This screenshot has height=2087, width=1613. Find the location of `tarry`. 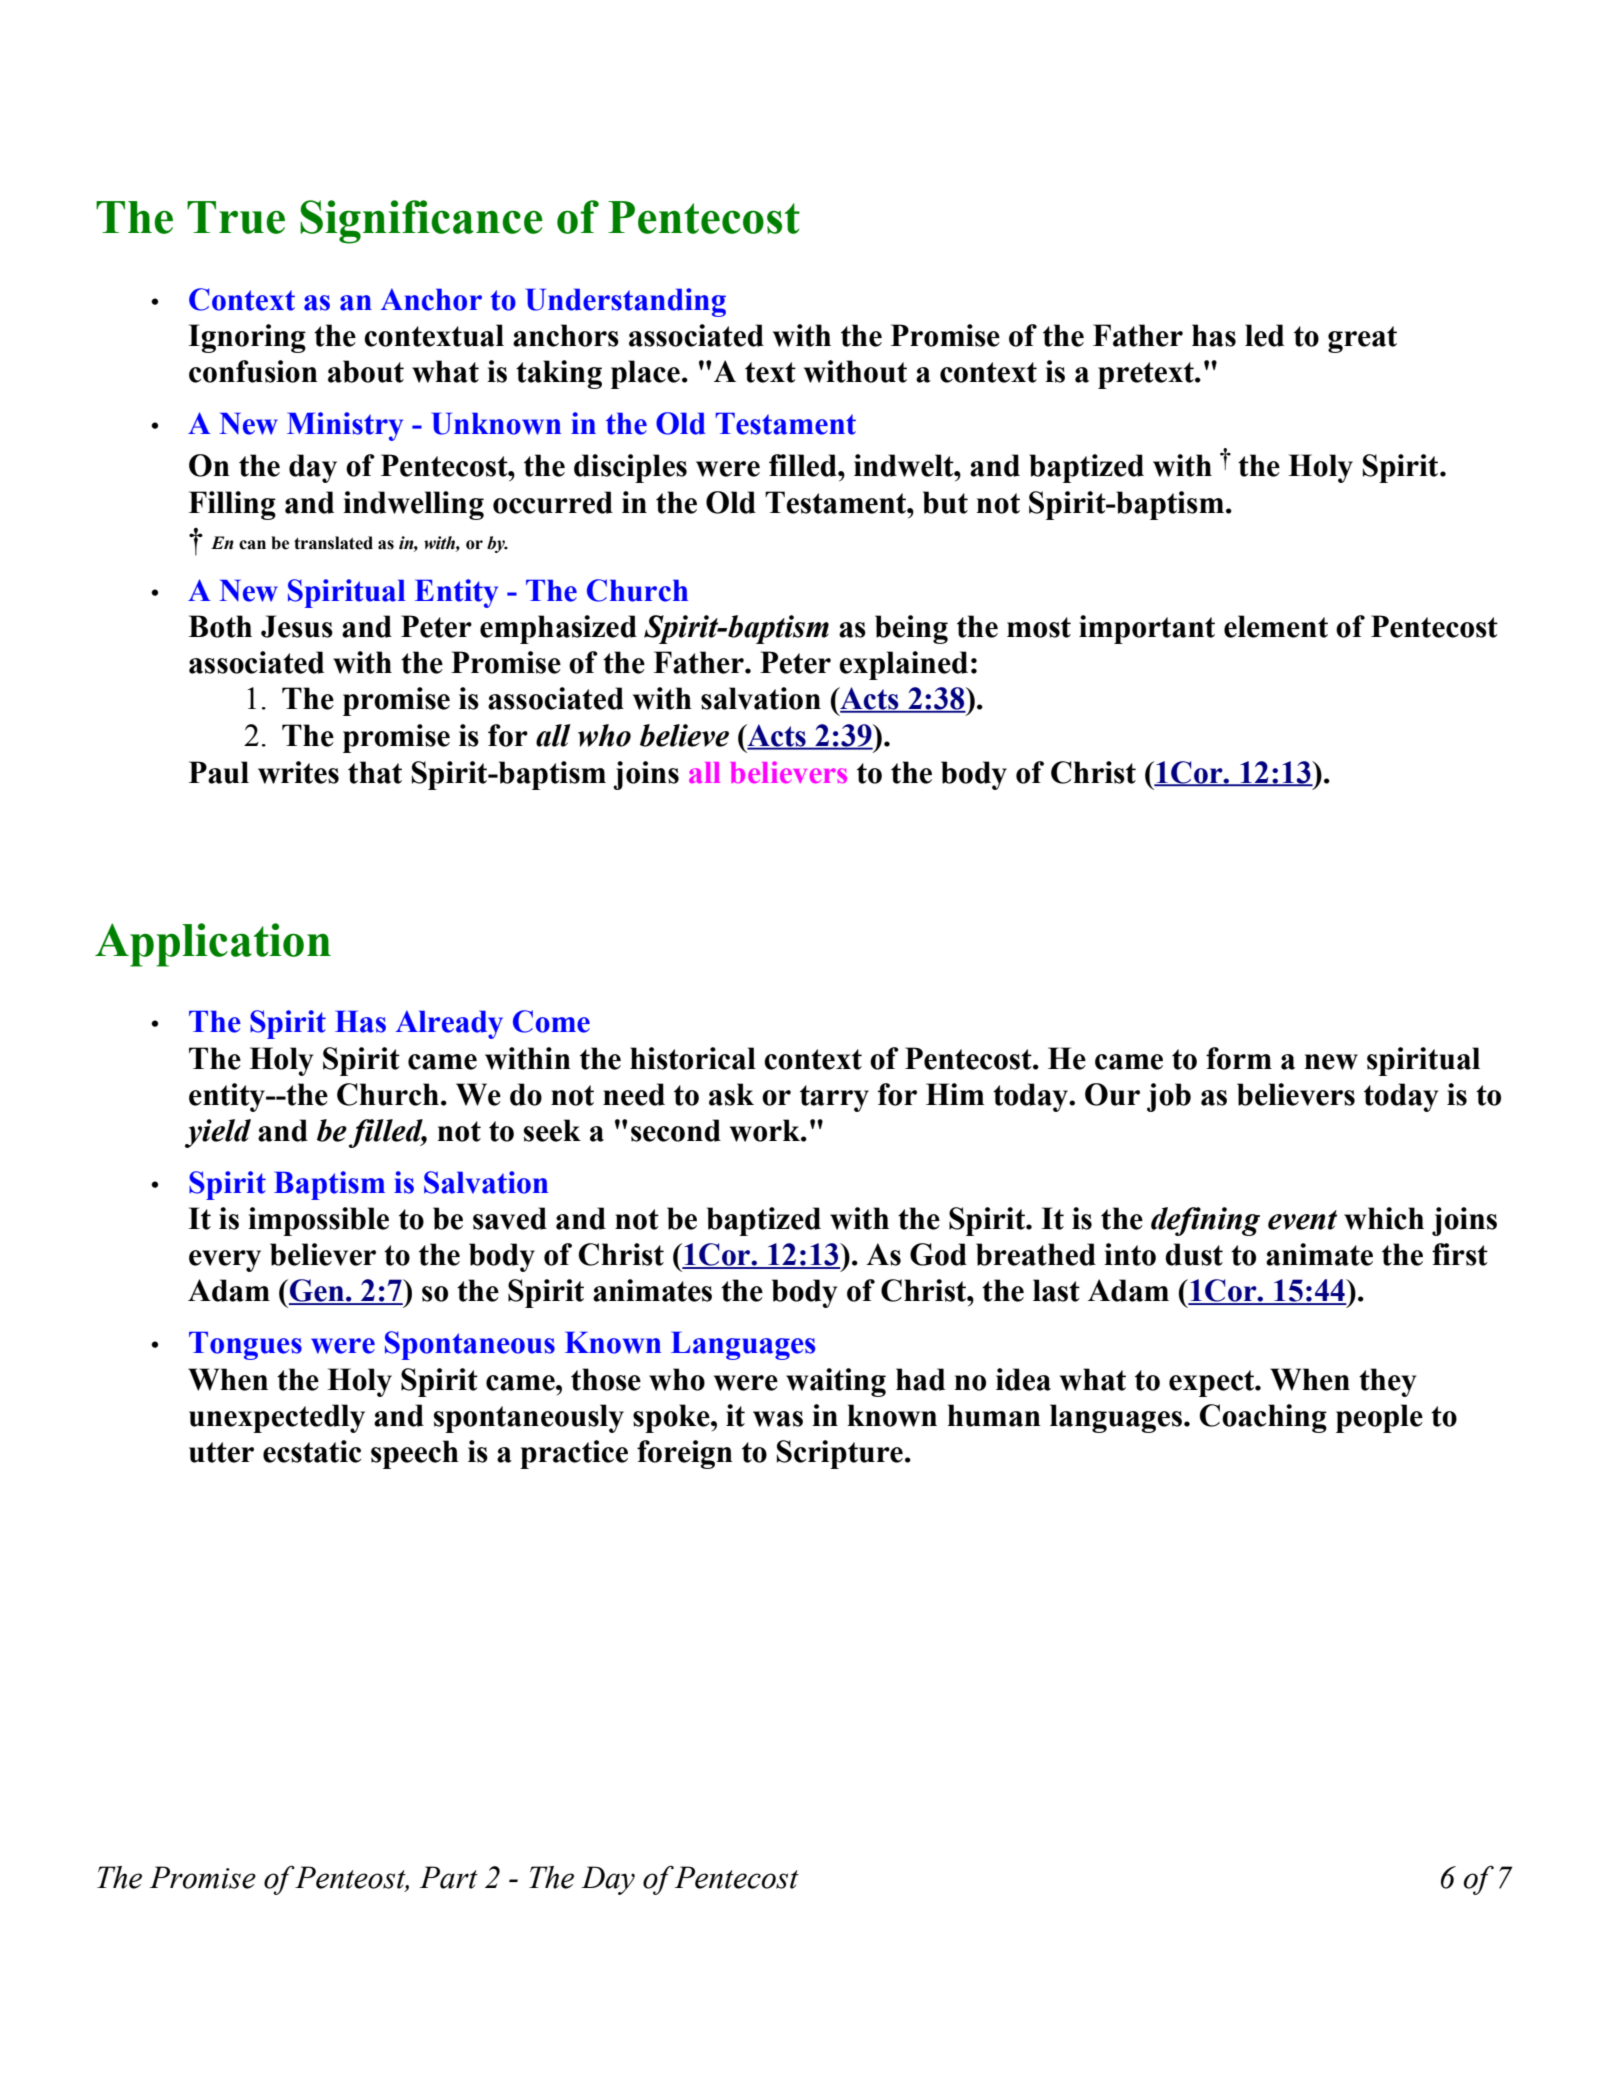

tarry is located at coordinates (834, 1098).
